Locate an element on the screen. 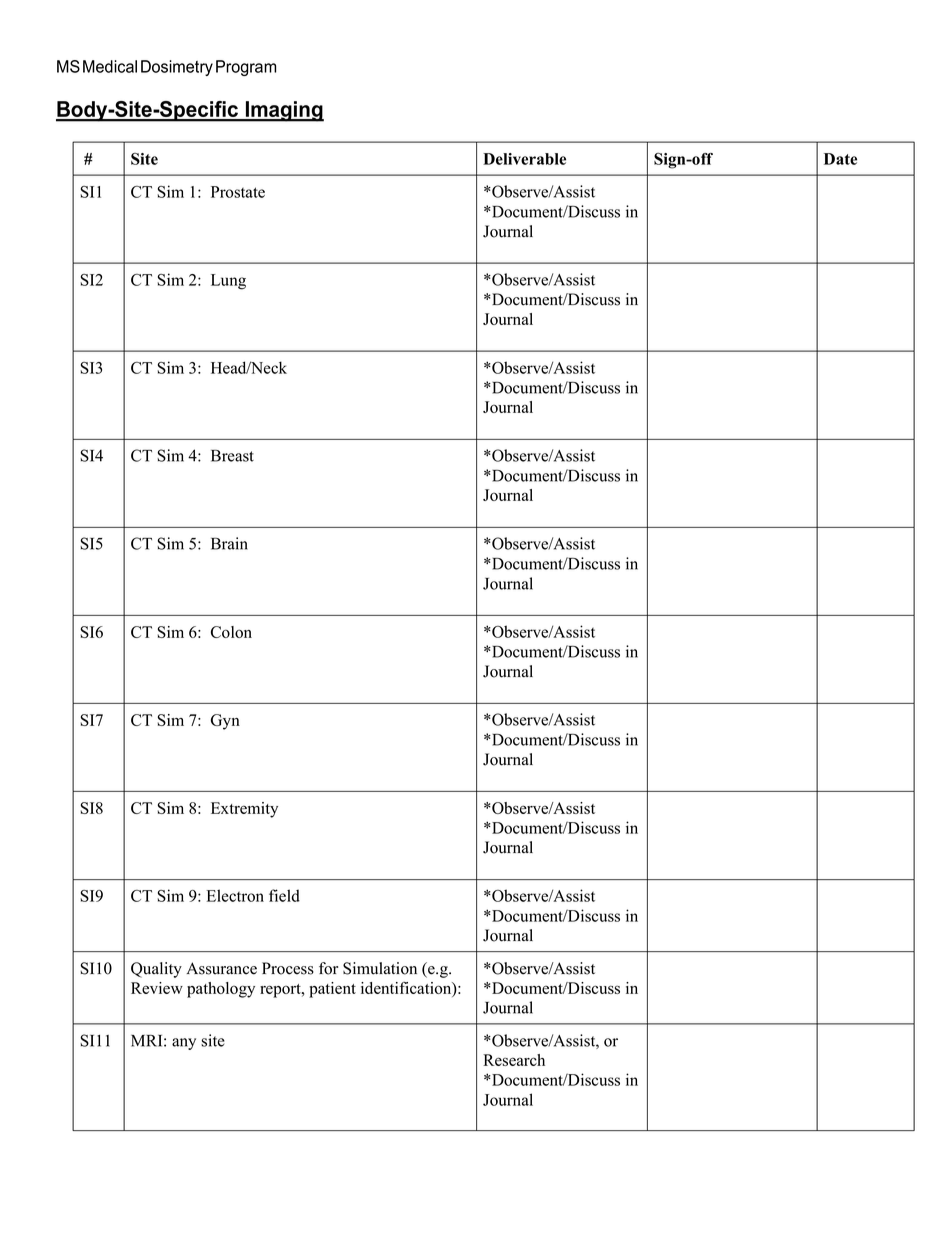  Research is located at coordinates (514, 1060).
